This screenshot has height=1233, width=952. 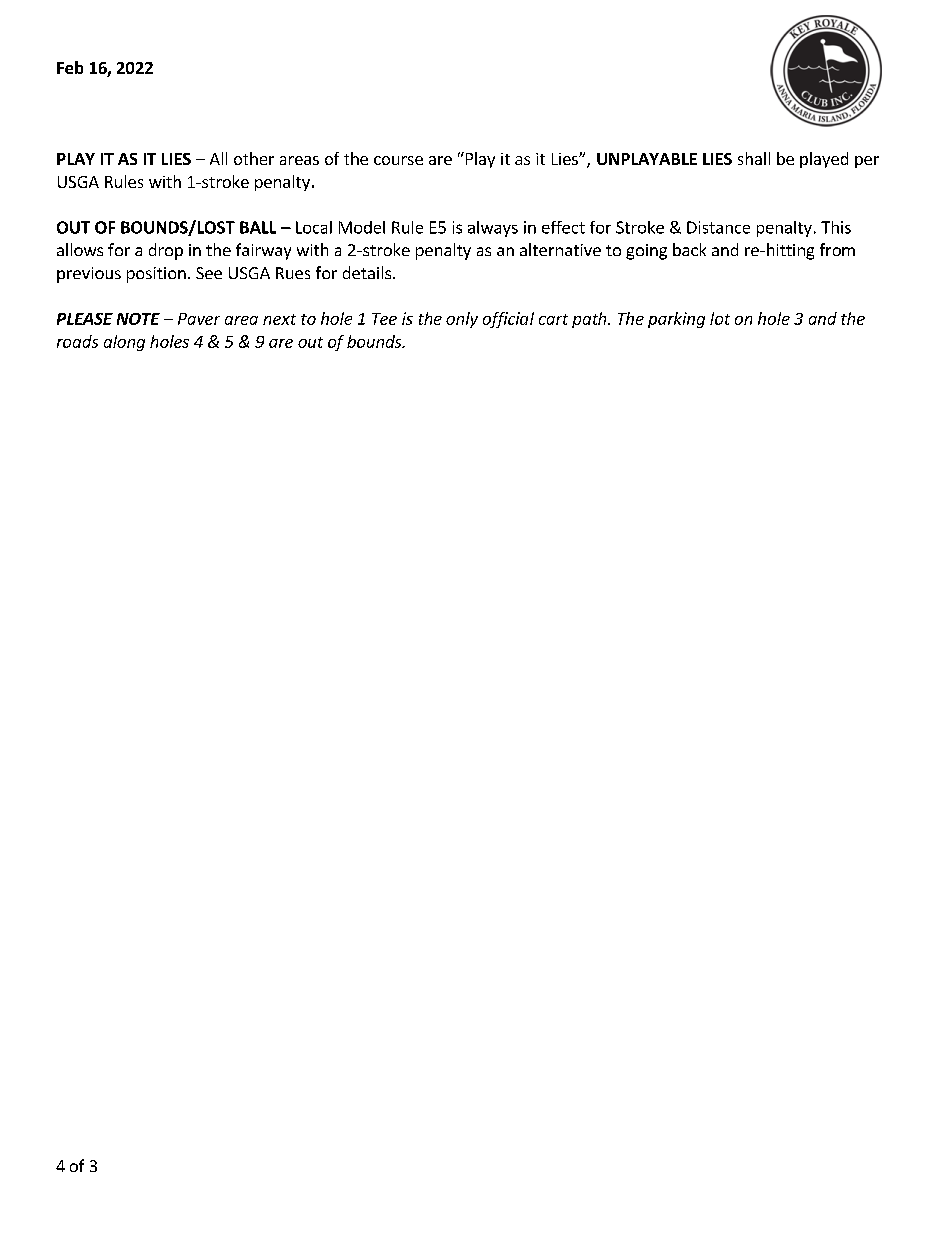 What do you see at coordinates (398, 160) in the screenshot?
I see `course` at bounding box center [398, 160].
